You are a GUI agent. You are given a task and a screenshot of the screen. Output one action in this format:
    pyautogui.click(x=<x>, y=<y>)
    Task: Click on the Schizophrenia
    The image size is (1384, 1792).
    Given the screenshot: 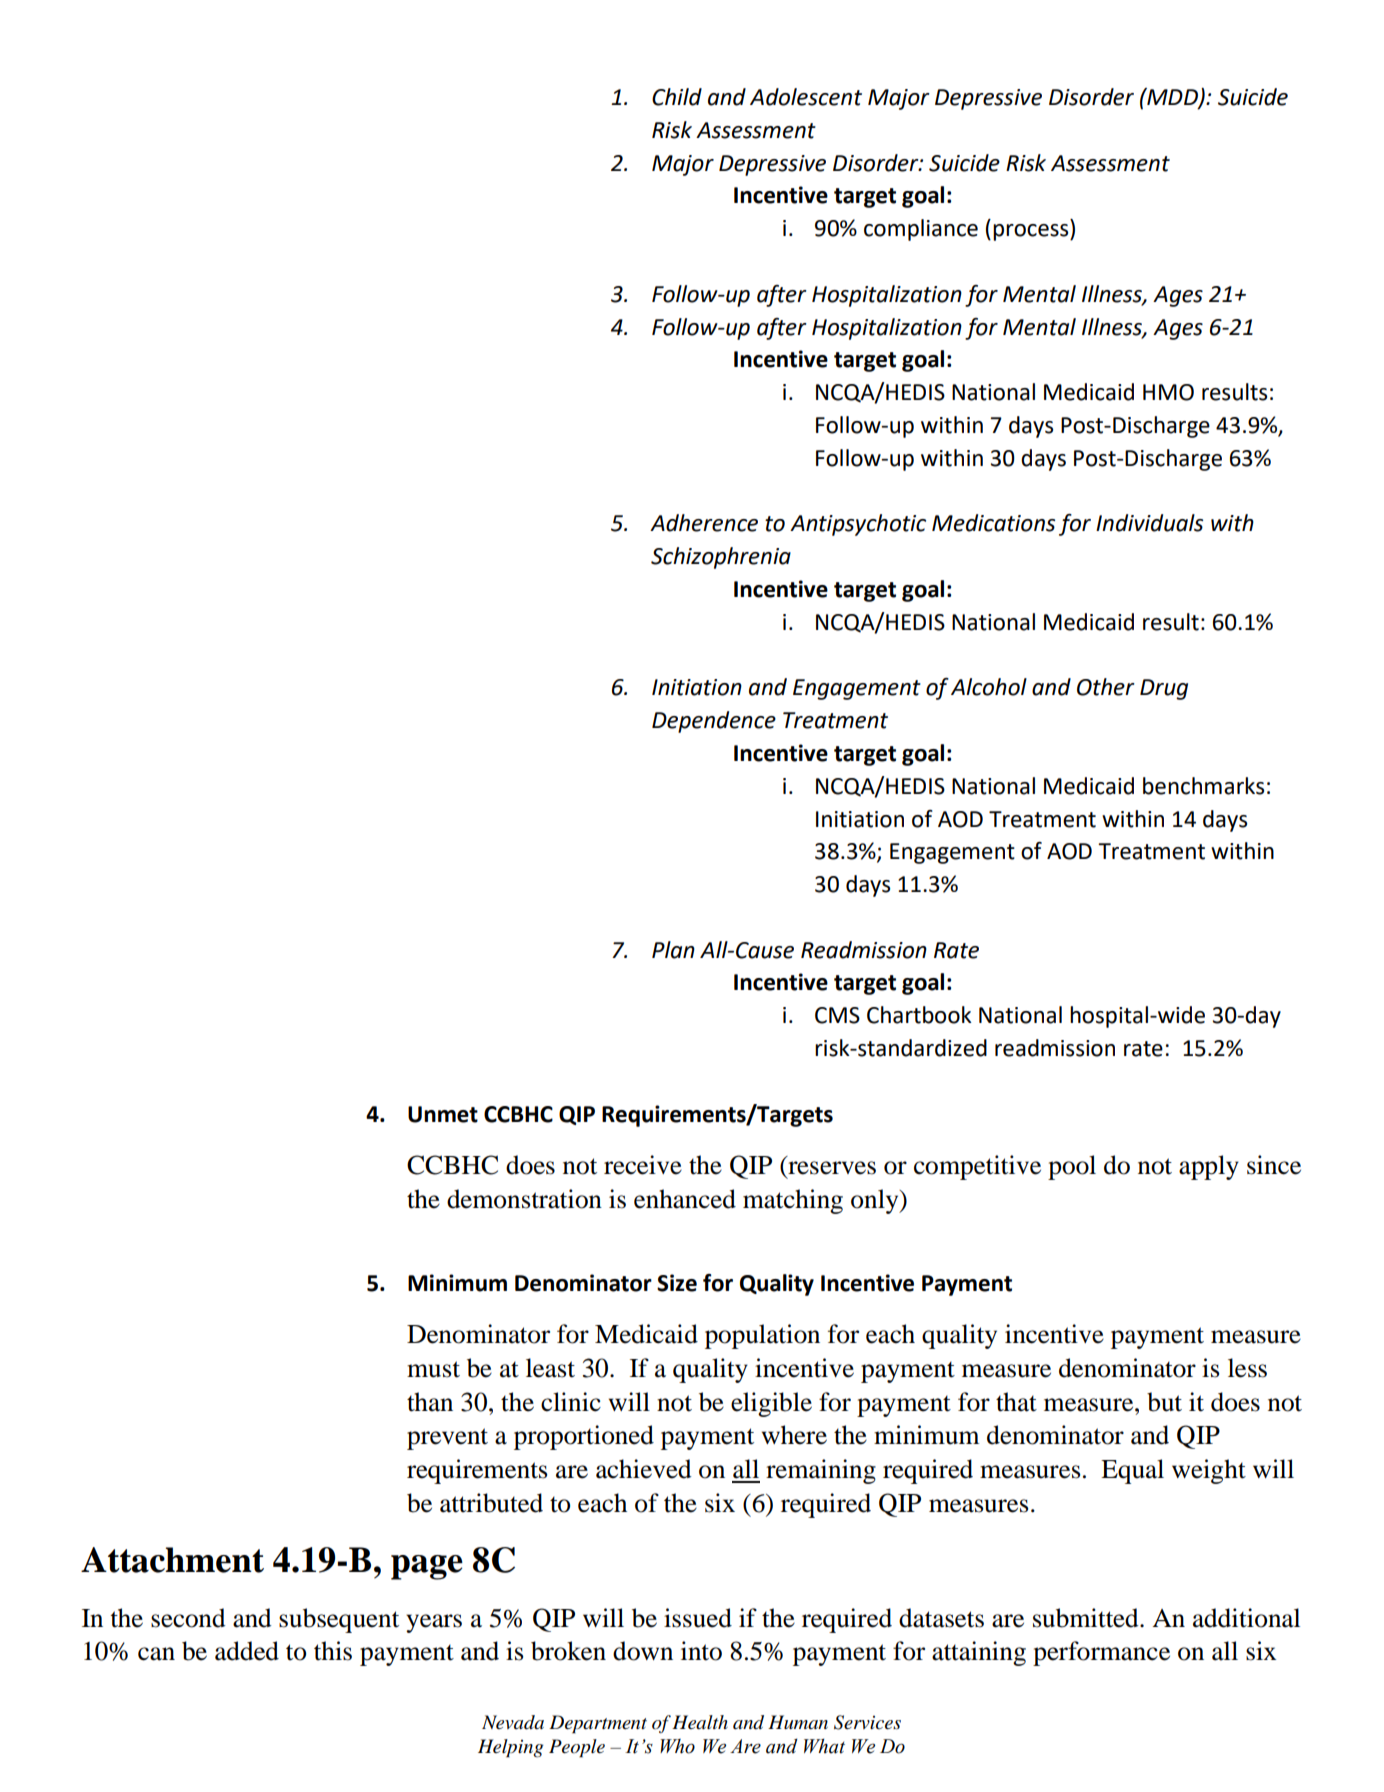 What is the action you would take?
    pyautogui.click(x=721, y=558)
